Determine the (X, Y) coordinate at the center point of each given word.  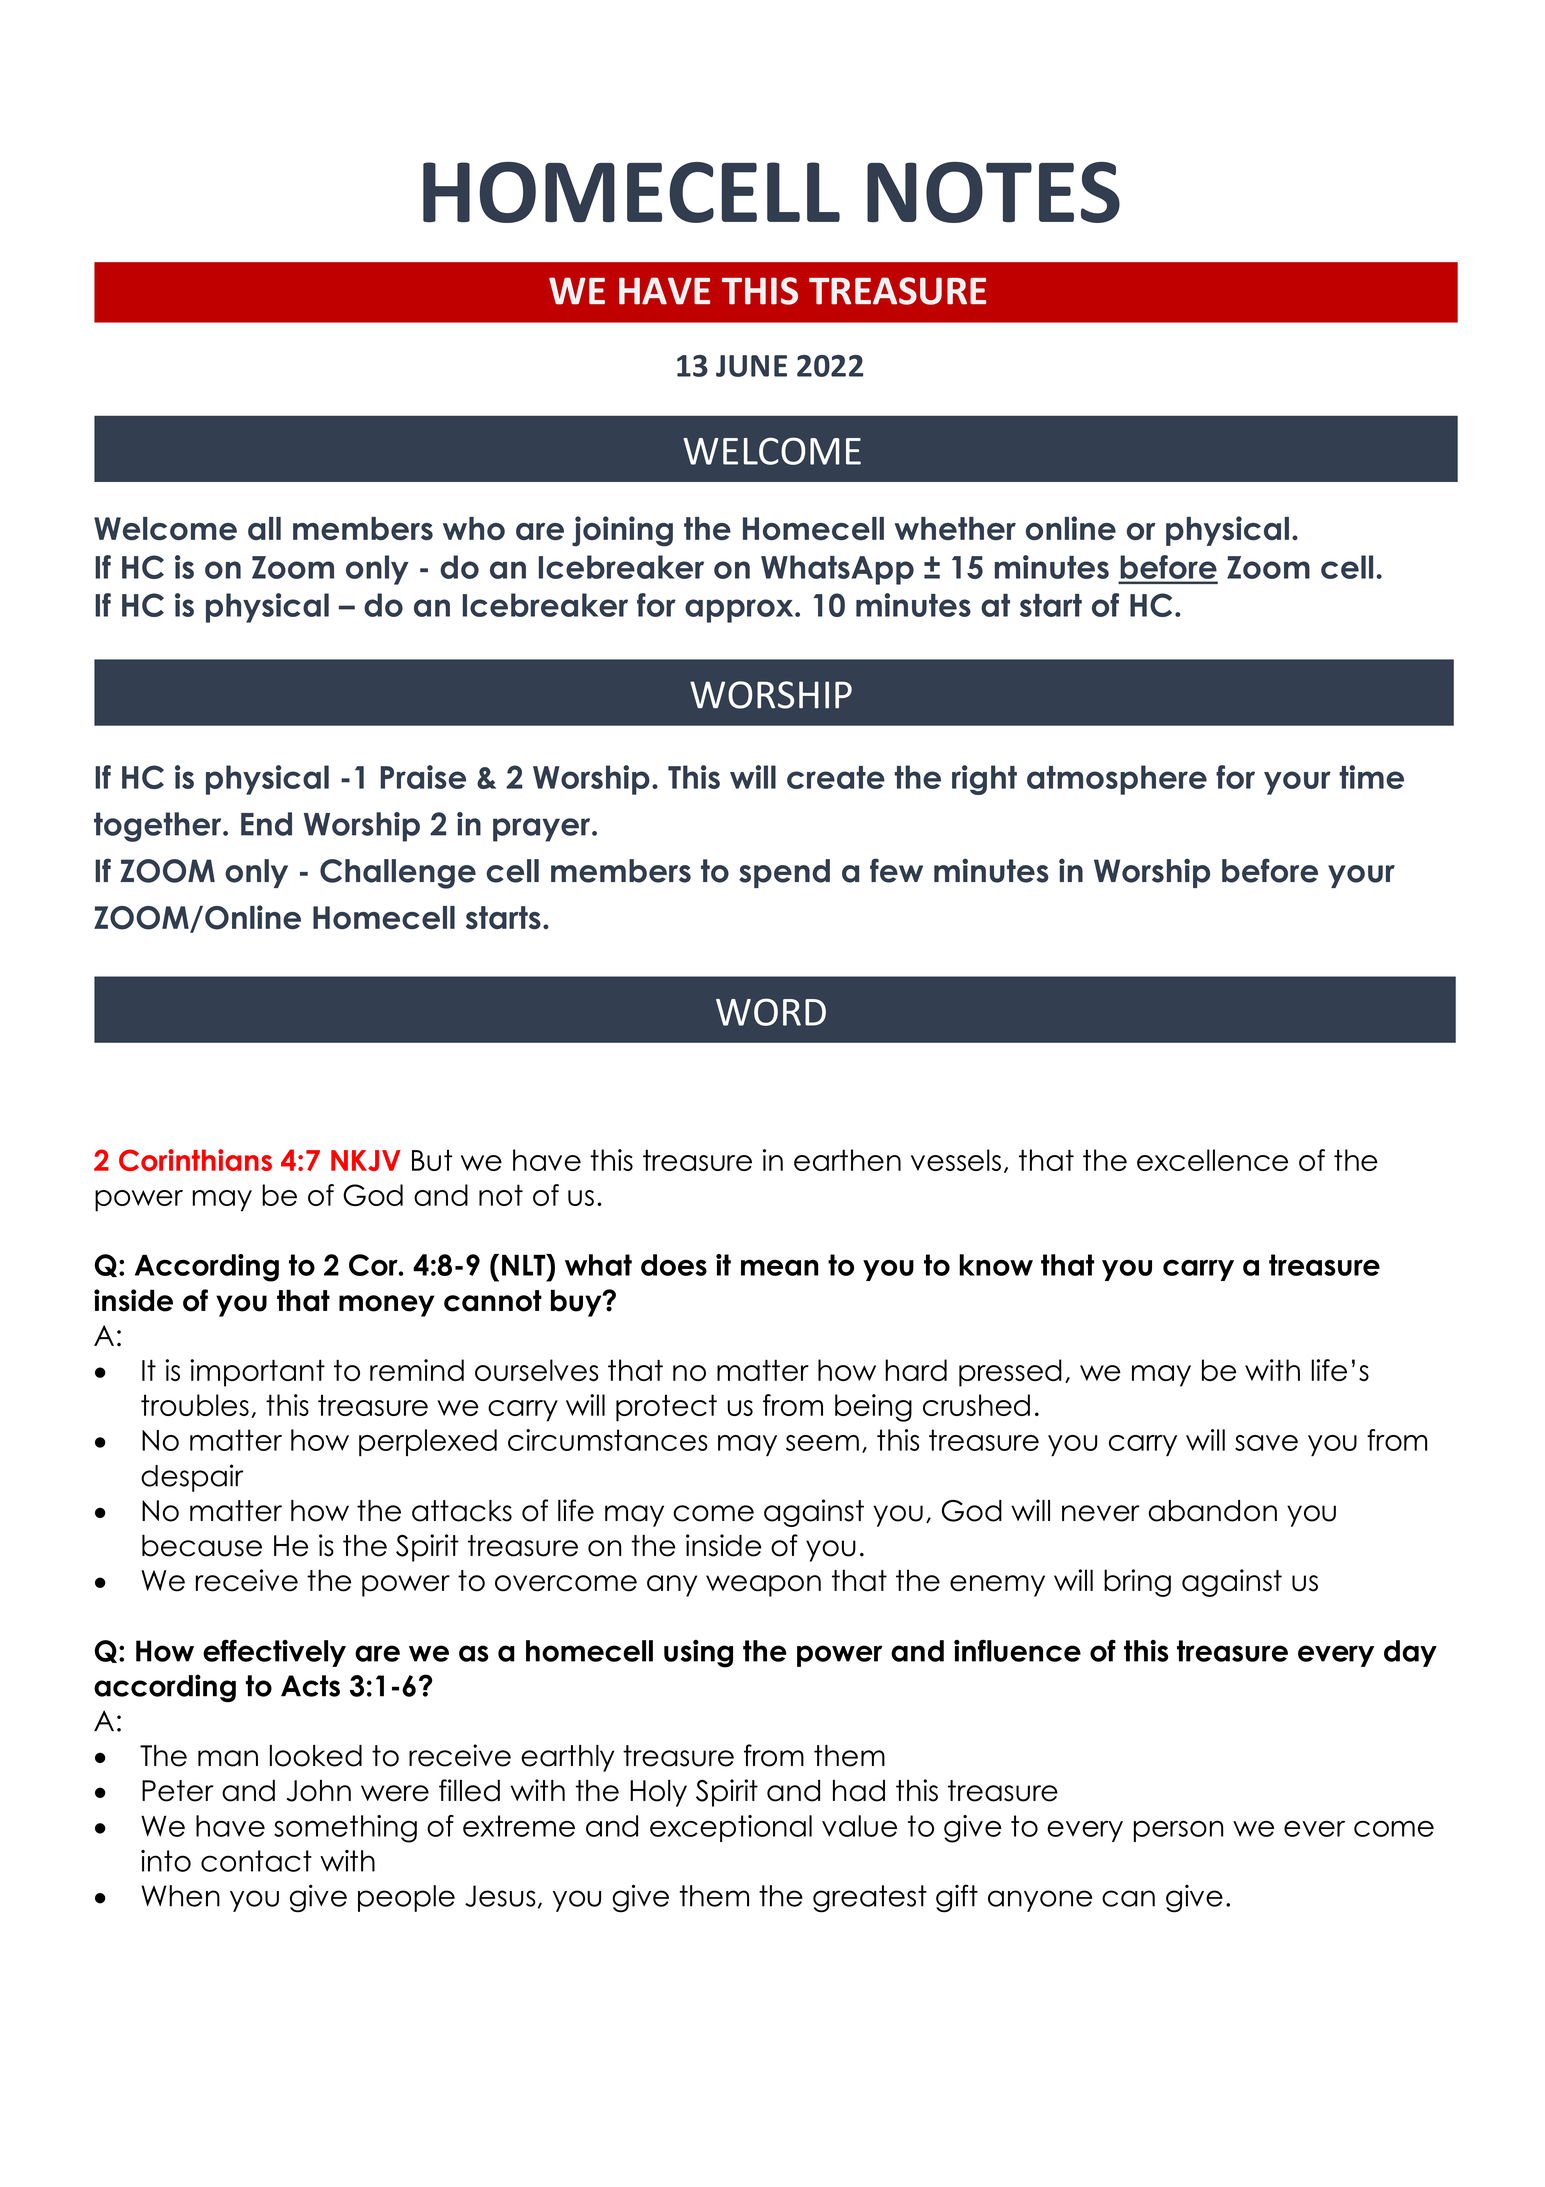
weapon (763, 1586)
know (996, 1265)
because (202, 1545)
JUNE (751, 366)
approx (740, 611)
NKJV (366, 1160)
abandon (1212, 1511)
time (1371, 777)
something (345, 1829)
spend (784, 873)
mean (779, 1267)
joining (622, 531)
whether (955, 528)
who (474, 528)
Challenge (398, 874)
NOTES (993, 192)
